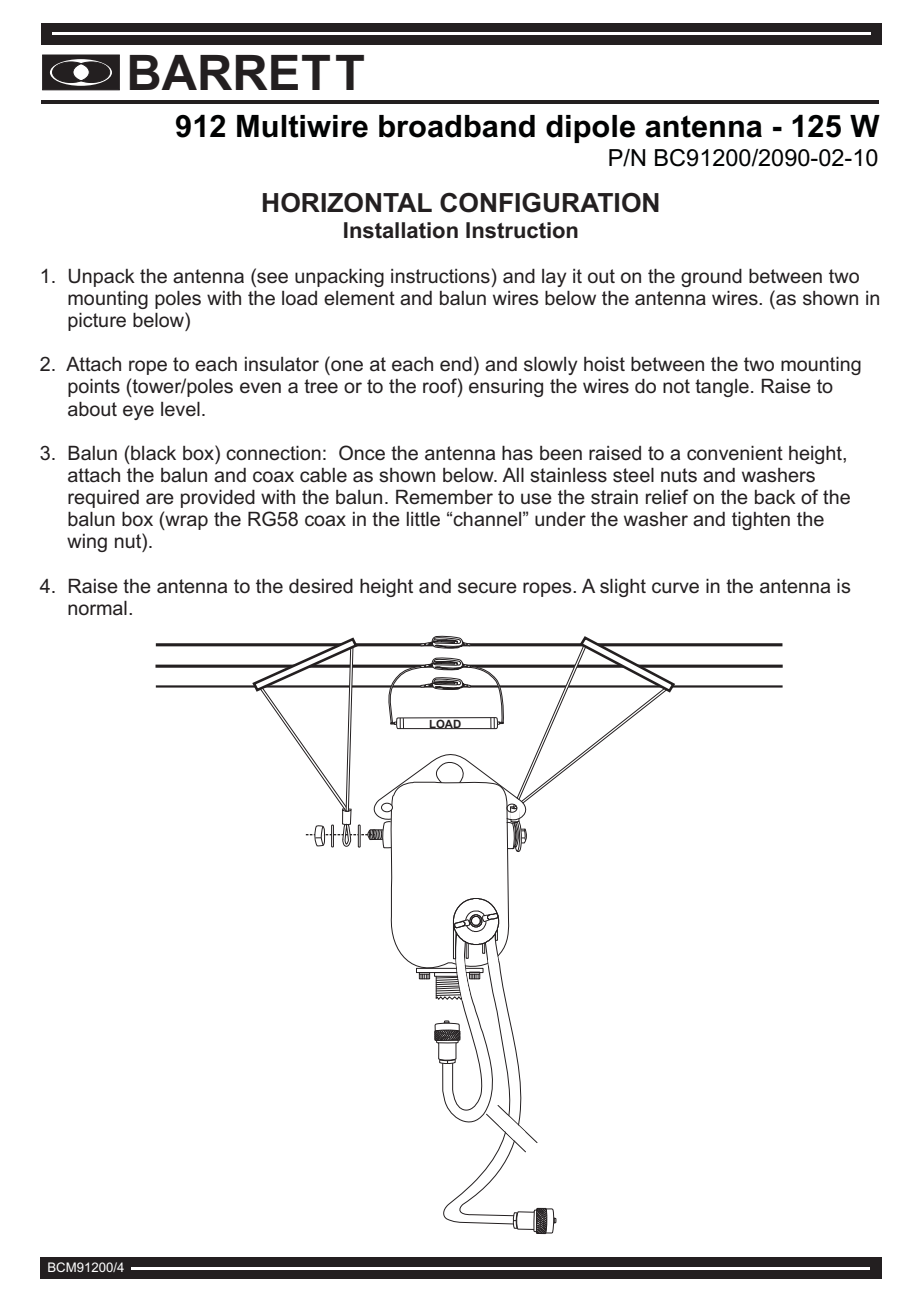 Image resolution: width=924 pixels, height=1311 pixels. I want to click on black, so click(152, 453).
